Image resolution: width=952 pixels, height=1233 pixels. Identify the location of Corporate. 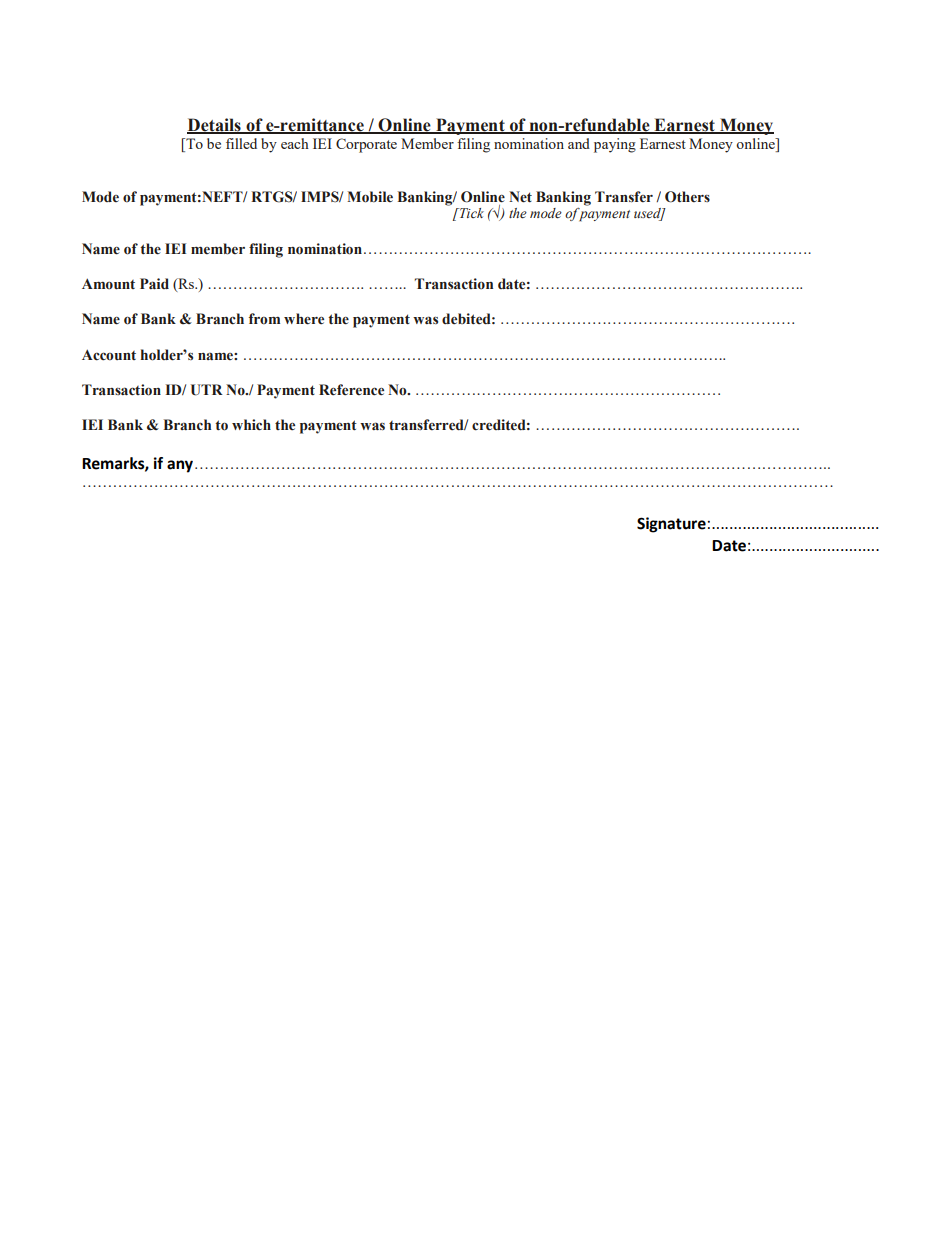
(366, 145).
